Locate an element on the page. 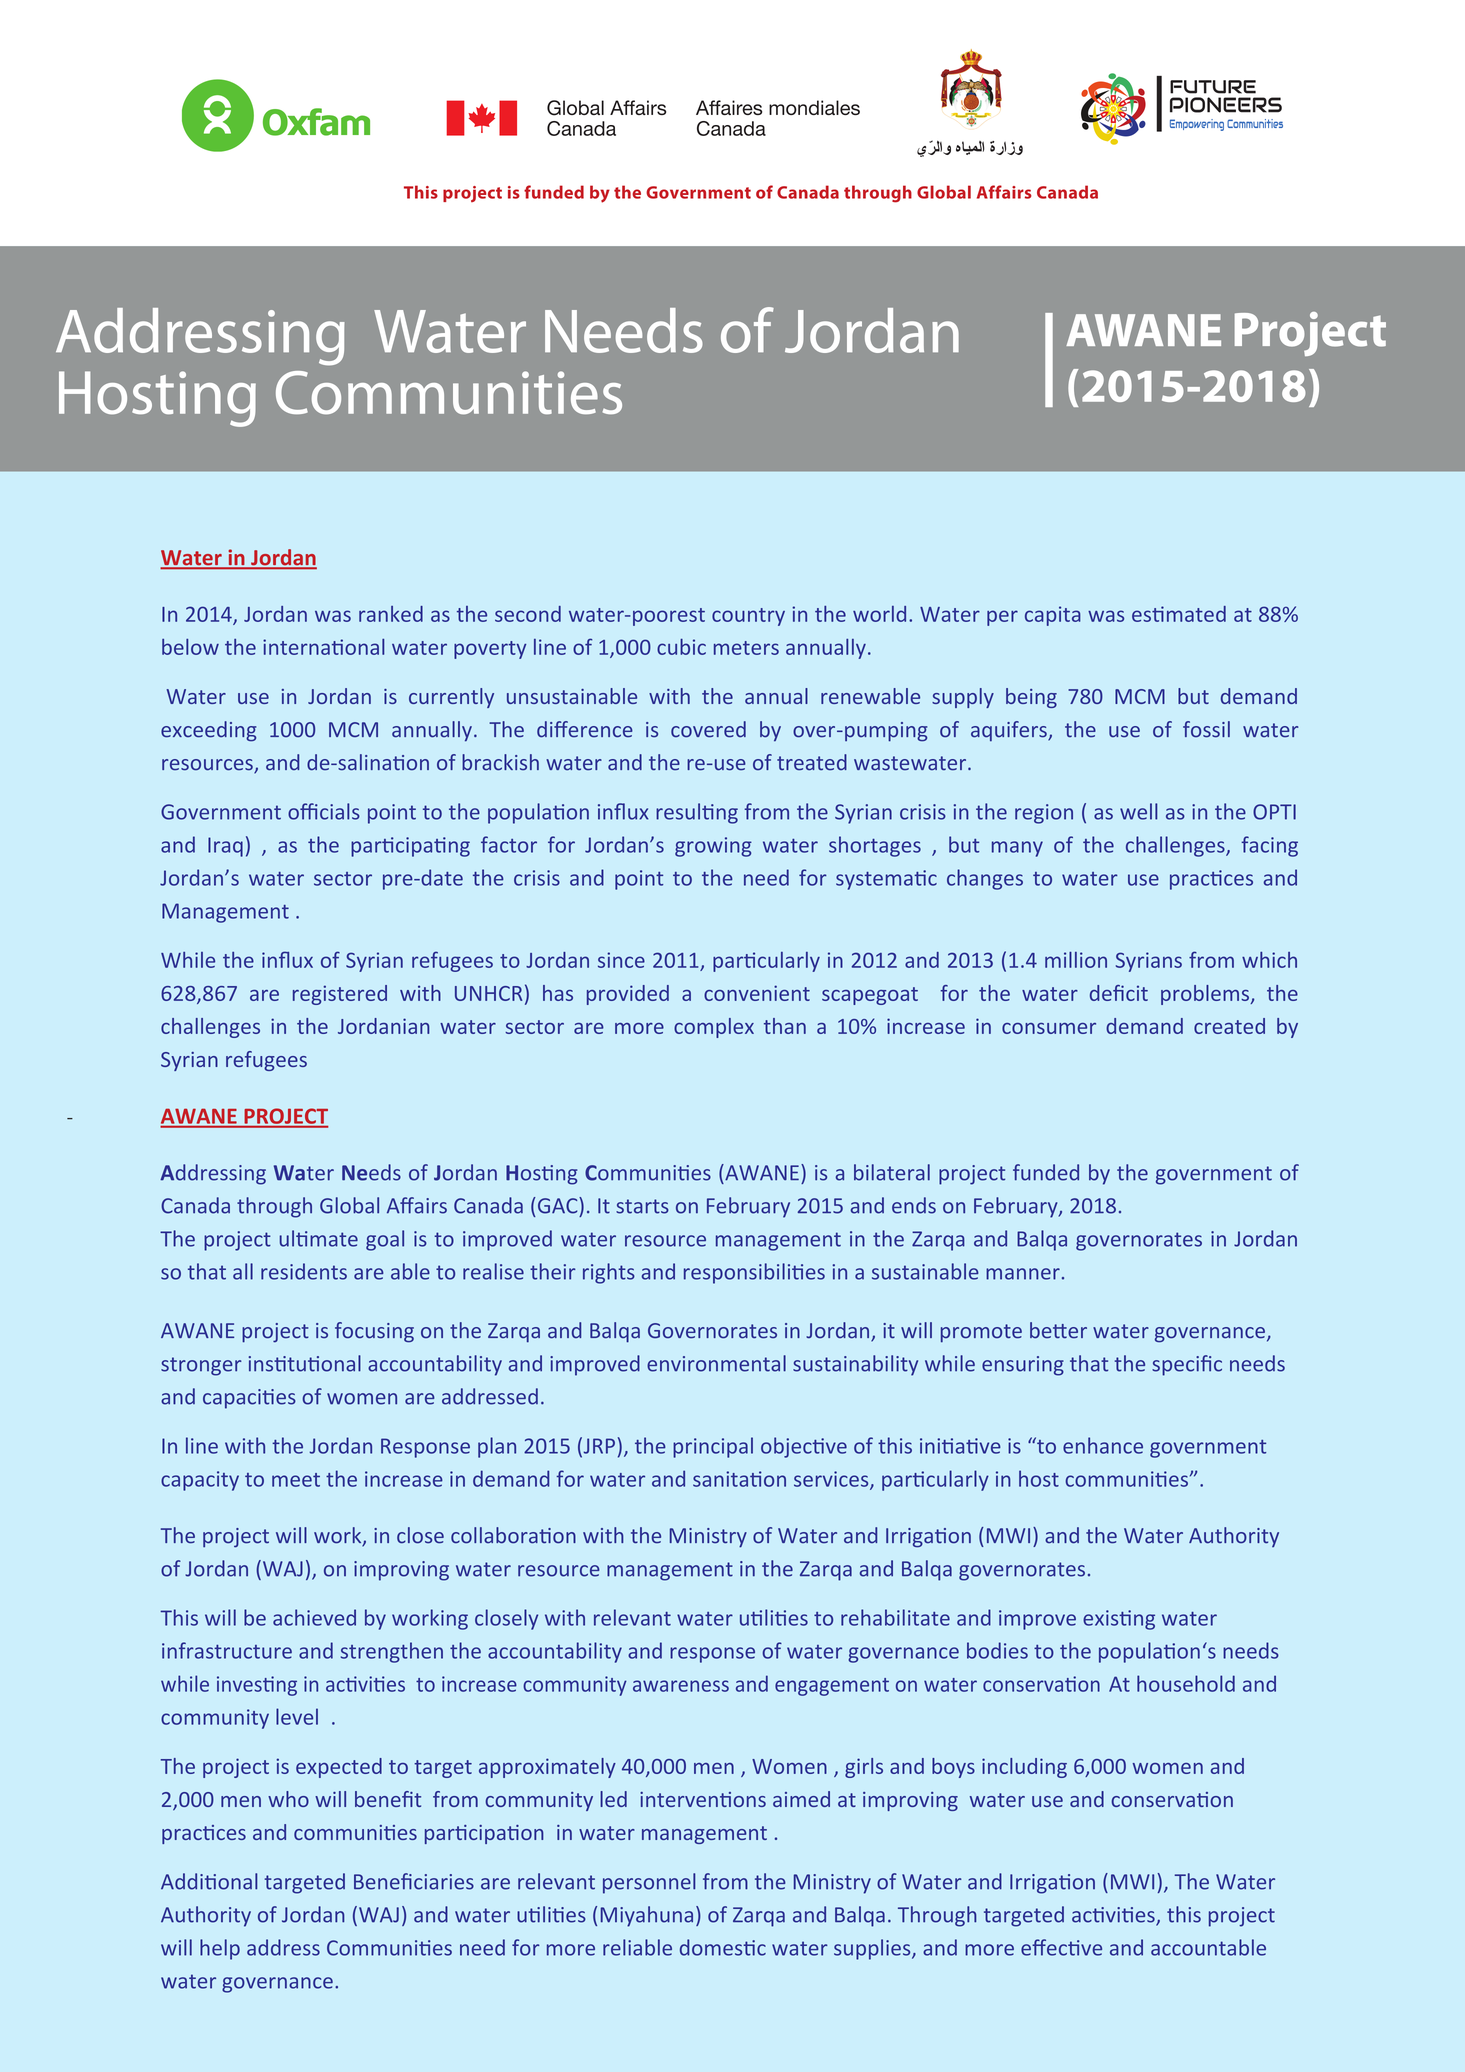 The image size is (1465, 2072). estimated is located at coordinates (1179, 614).
